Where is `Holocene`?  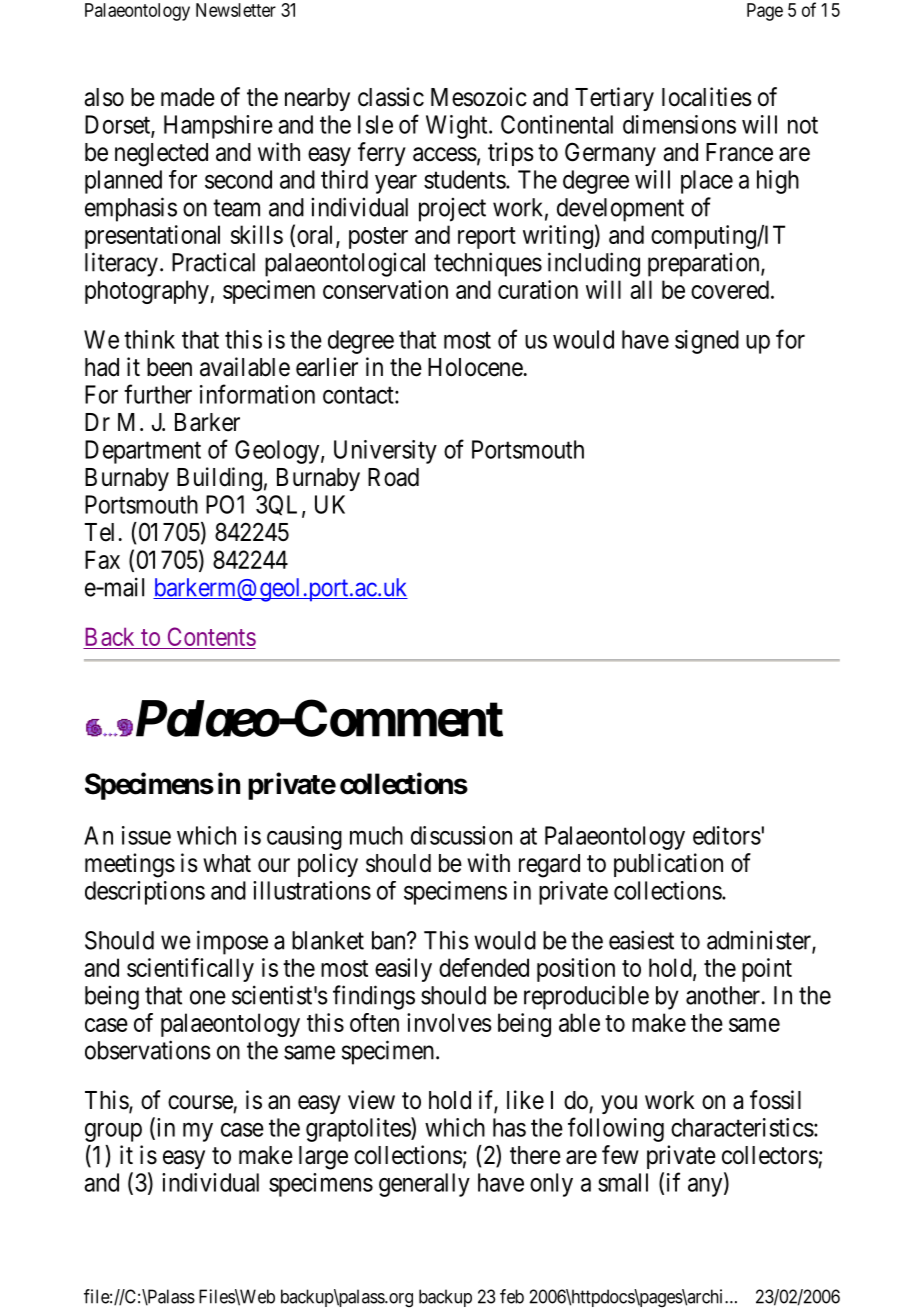
Holocene is located at coordinates (475, 367).
